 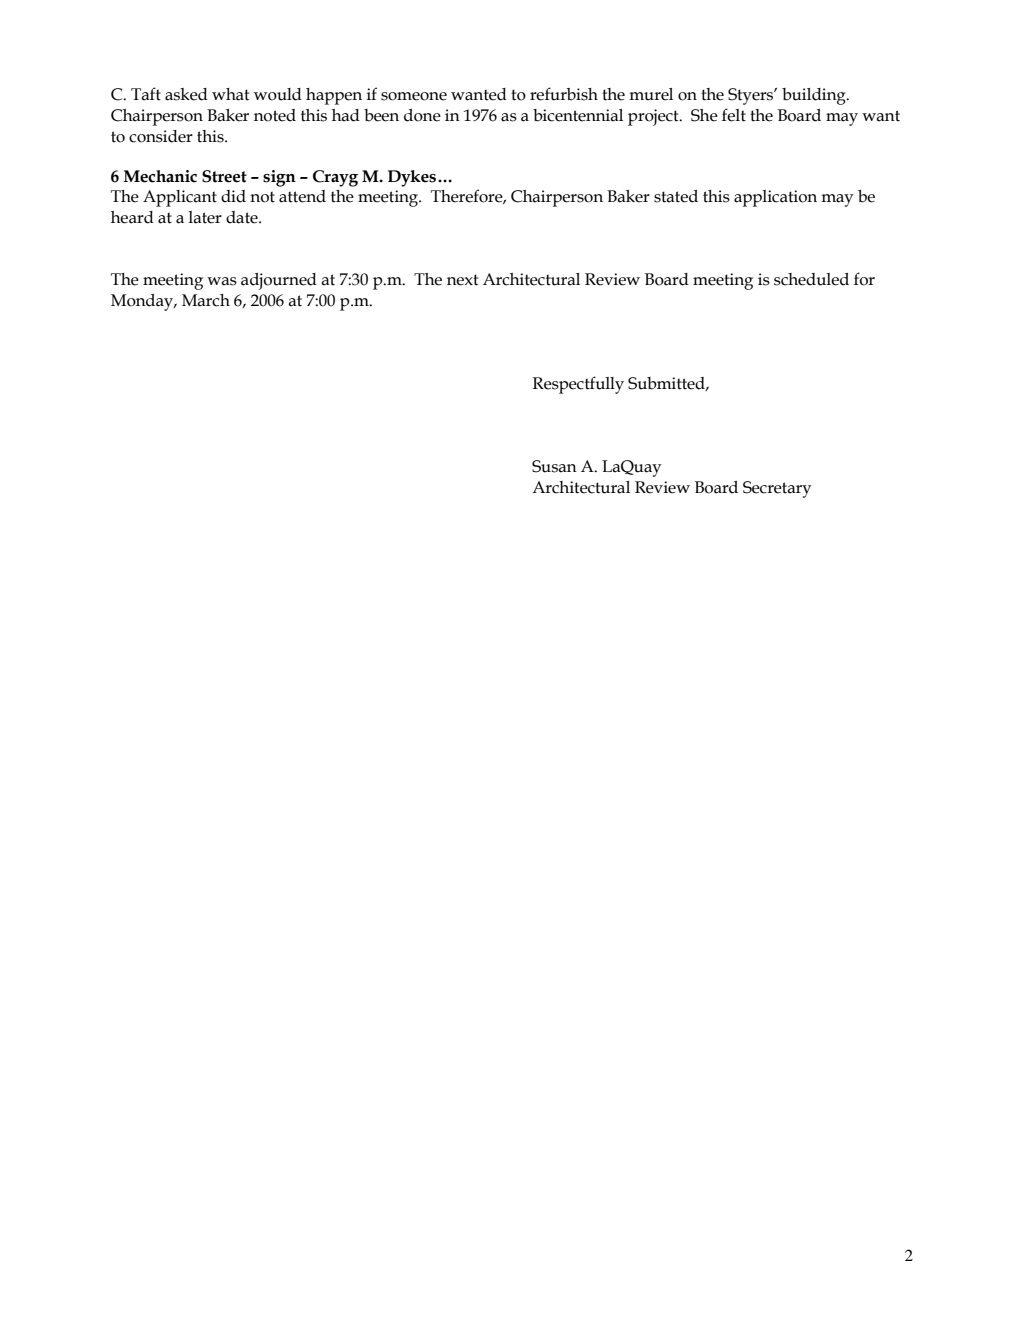 I want to click on scheduled, so click(x=811, y=279).
